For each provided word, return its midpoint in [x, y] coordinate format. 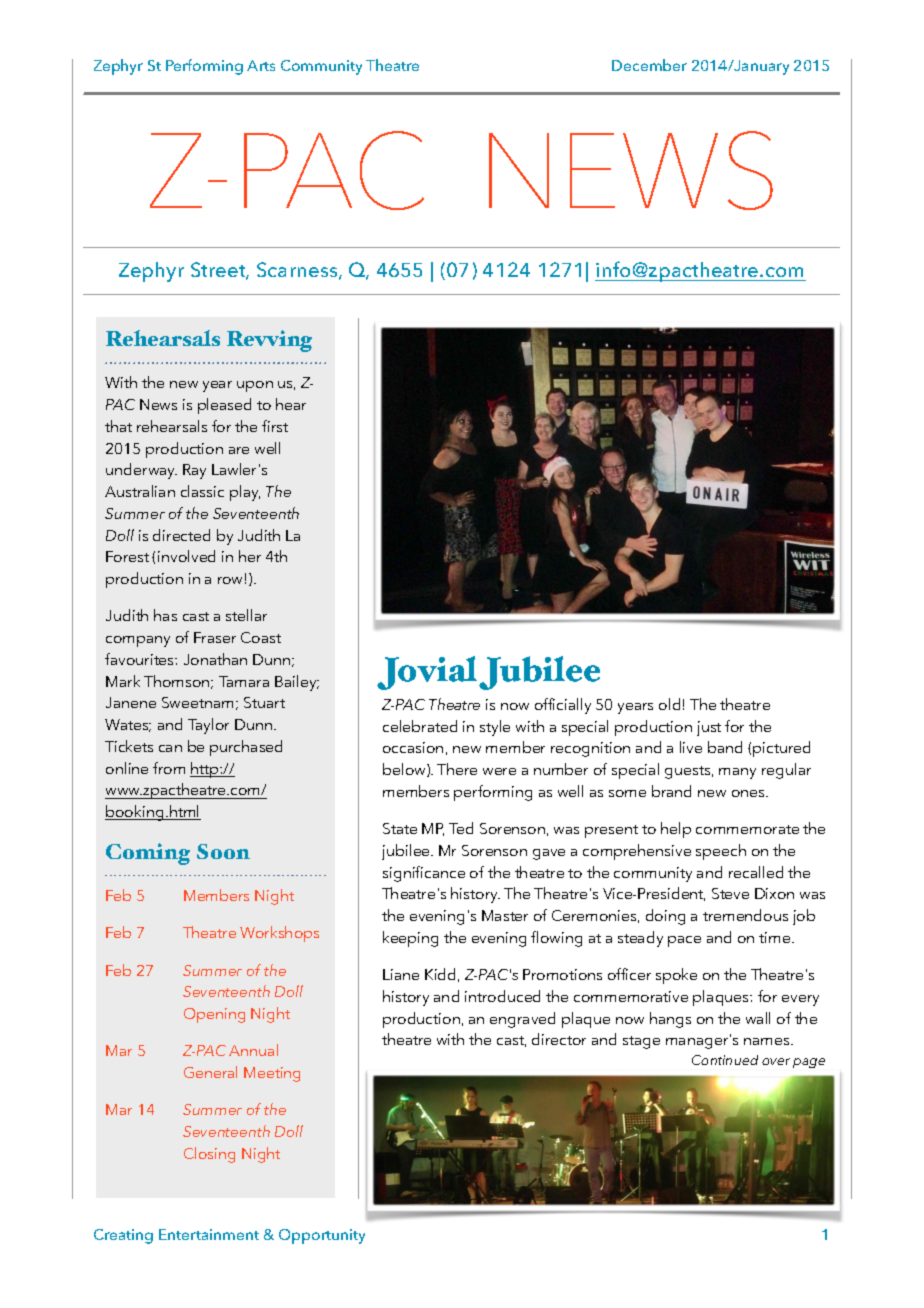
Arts [261, 65]
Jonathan [215, 659]
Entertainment [209, 1234]
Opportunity [322, 1236]
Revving [269, 341]
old [669, 704]
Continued [725, 1060]
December [649, 65]
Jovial [427, 673]
